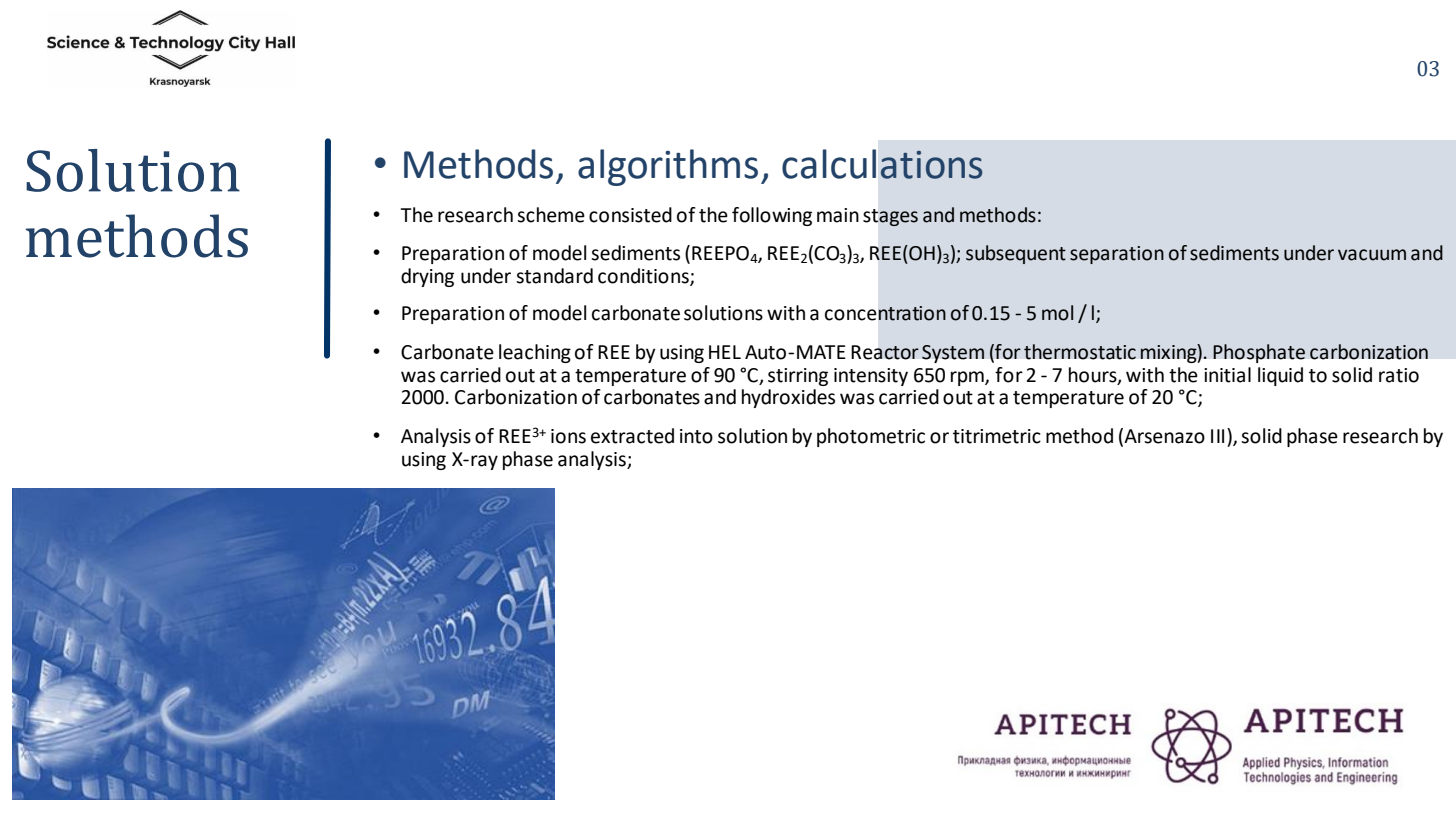 This screenshot has height=819, width=1456. Describe the element at coordinates (838, 215) in the screenshot. I see `main` at that location.
